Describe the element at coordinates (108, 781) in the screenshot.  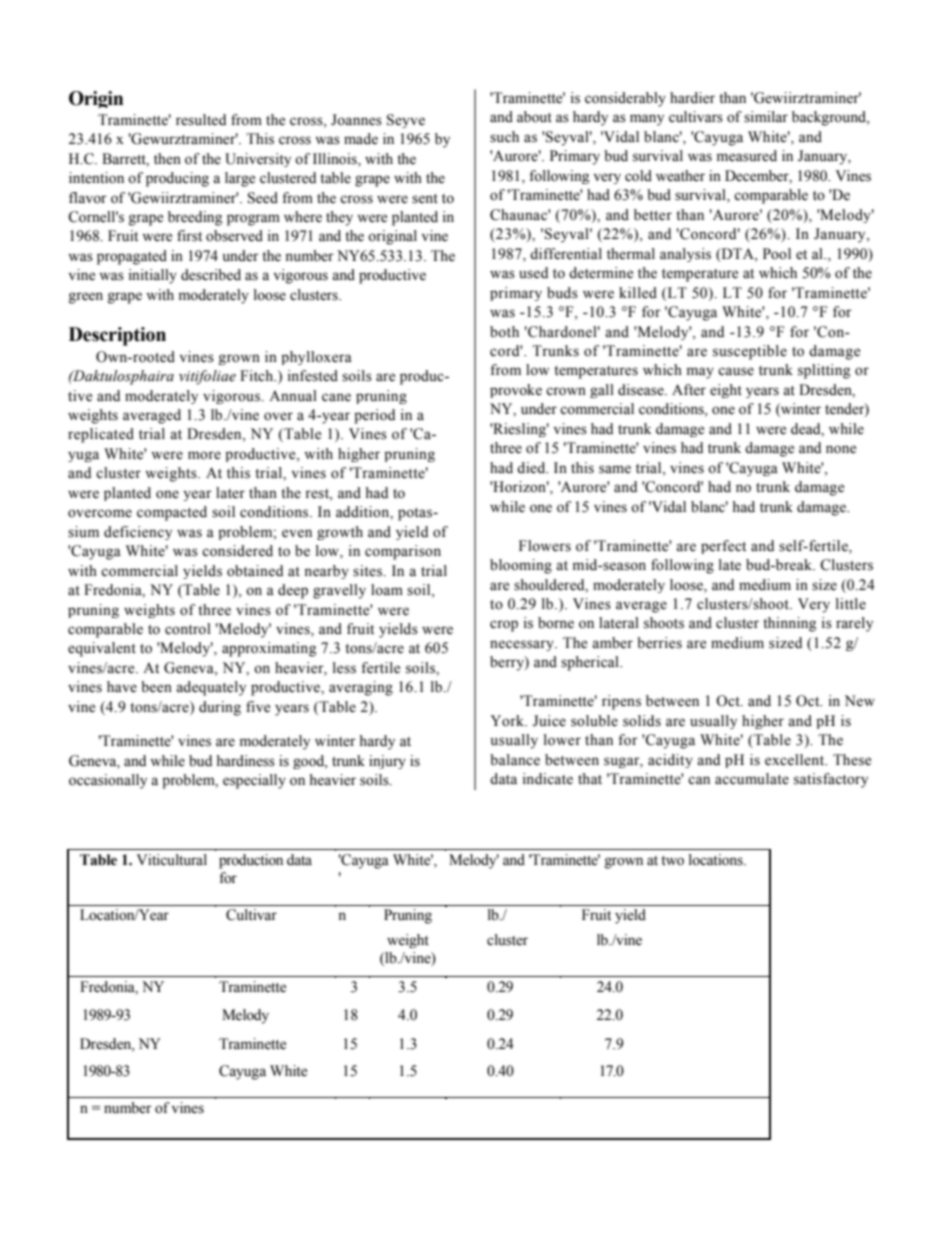
I see `occasionally` at that location.
